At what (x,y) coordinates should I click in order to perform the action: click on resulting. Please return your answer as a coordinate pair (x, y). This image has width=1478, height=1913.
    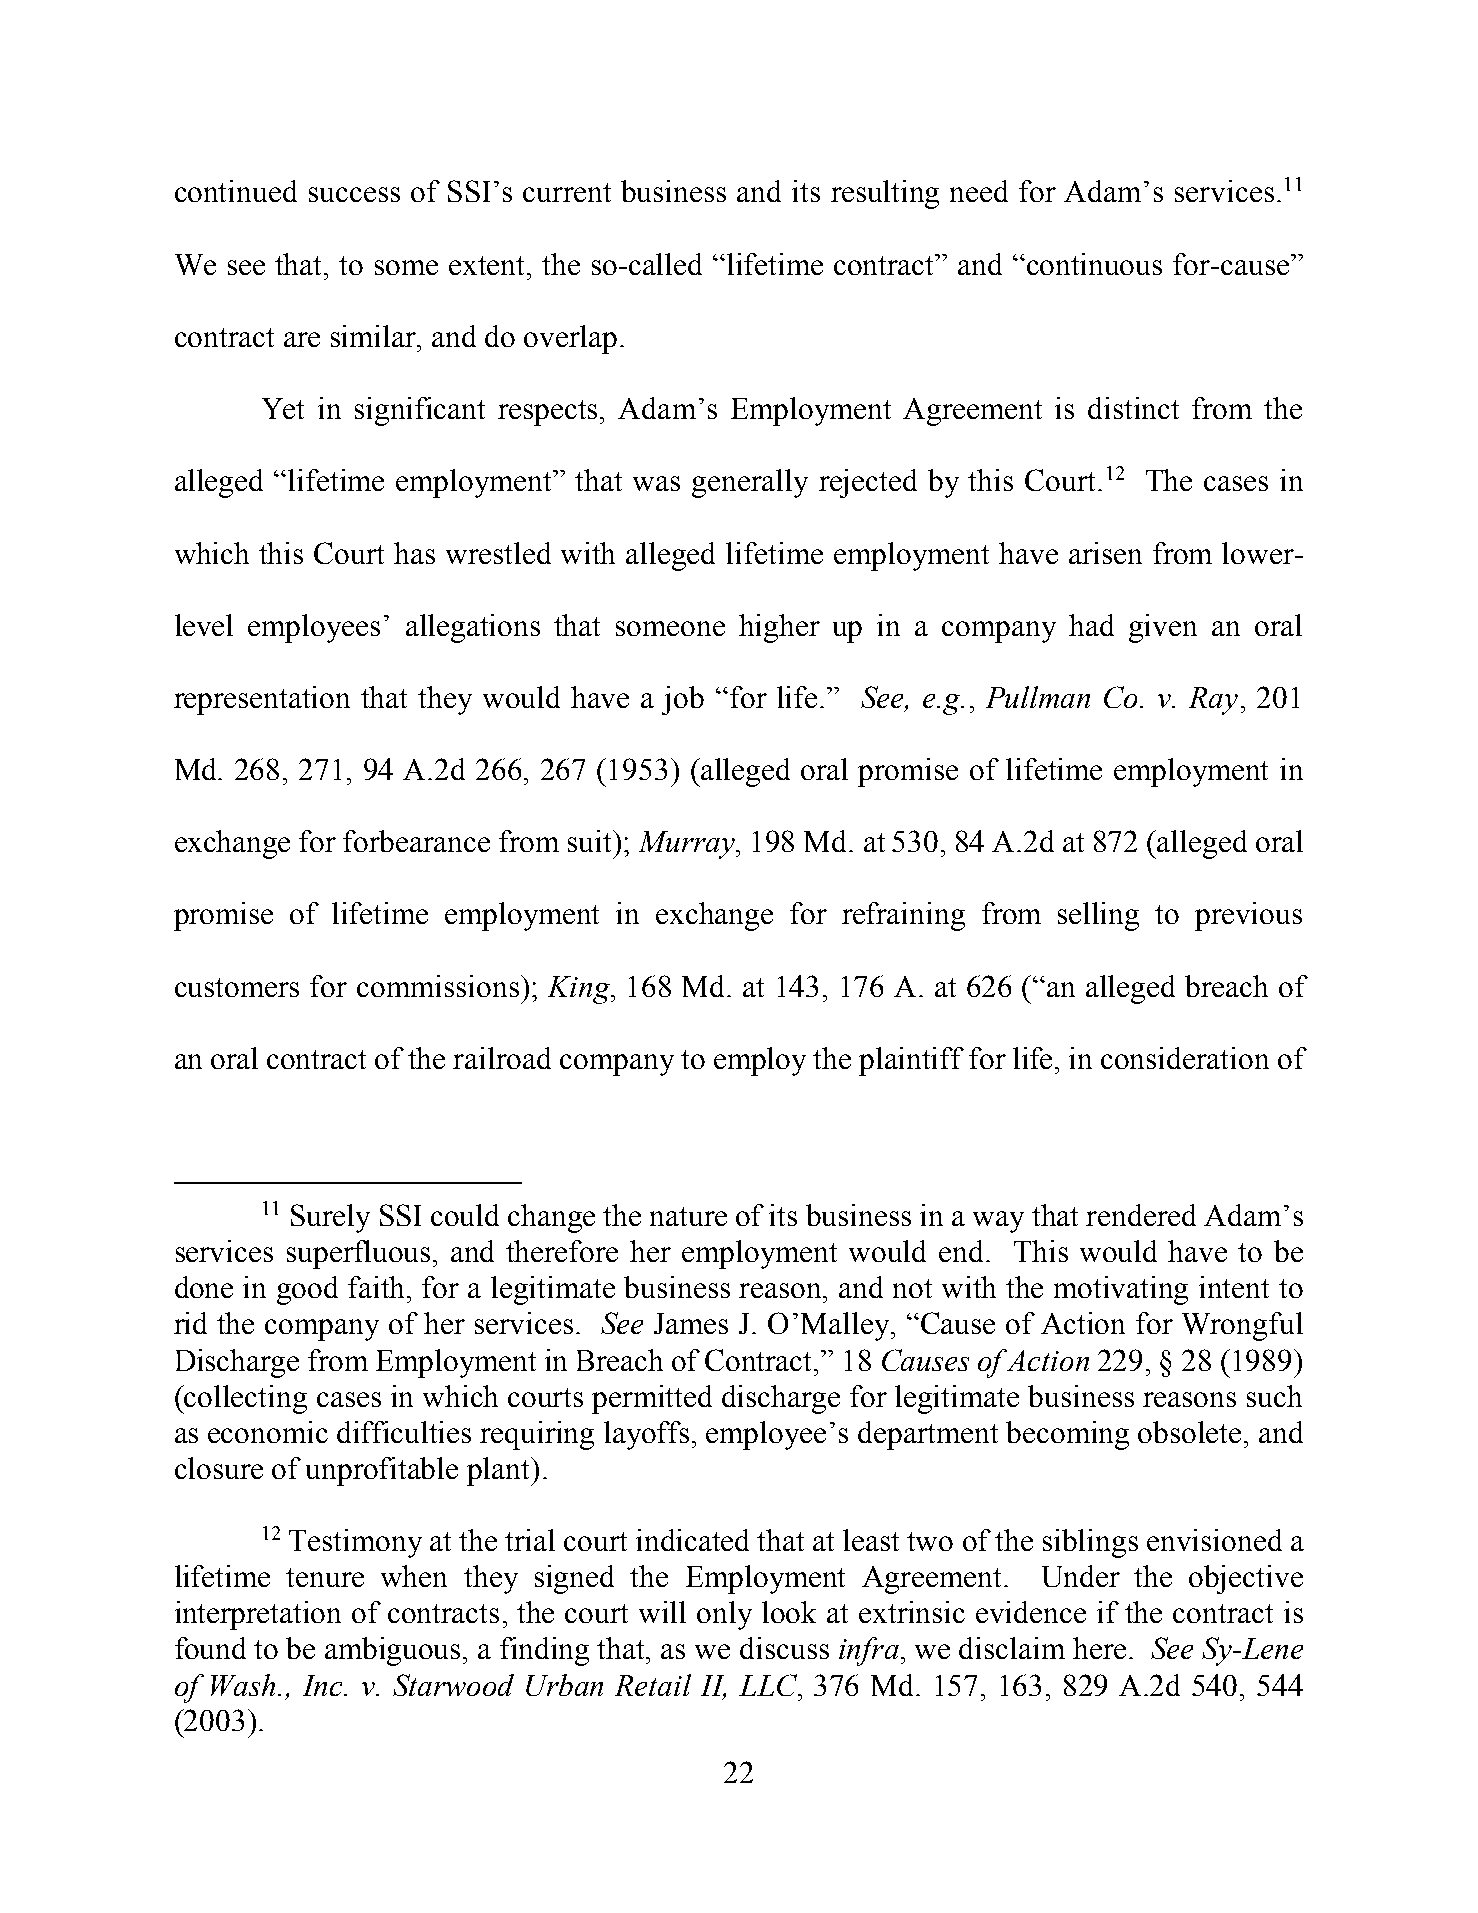
    Looking at the image, I should click on (885, 194).
